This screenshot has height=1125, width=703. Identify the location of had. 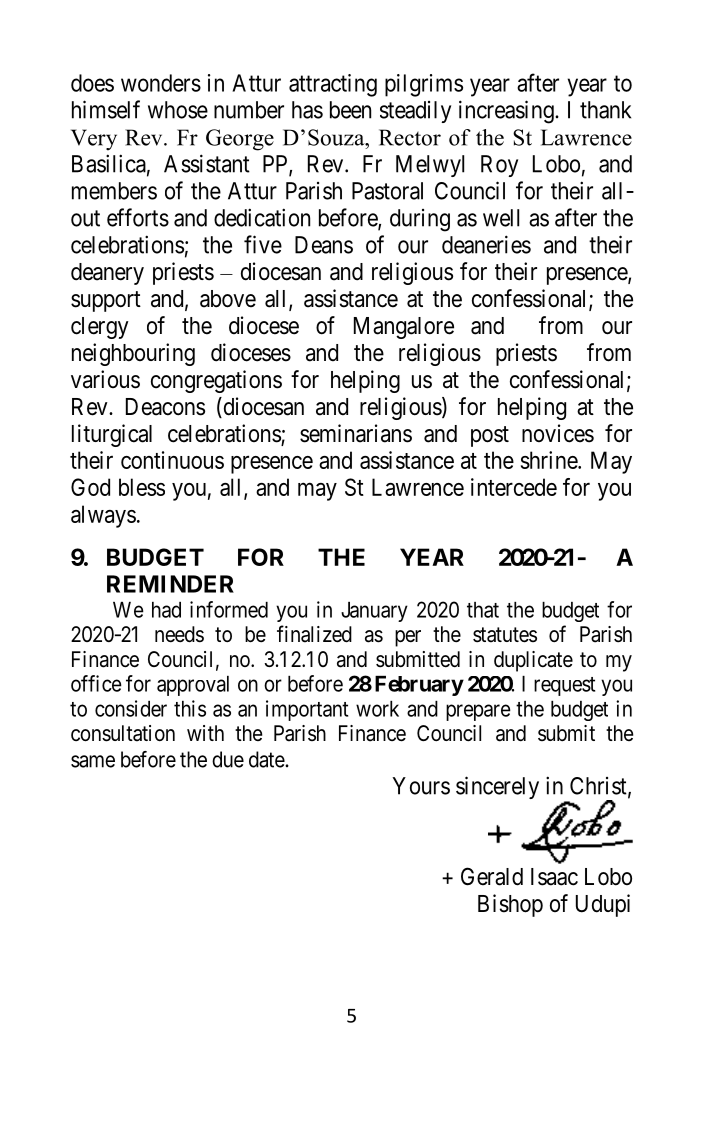
(166, 610).
